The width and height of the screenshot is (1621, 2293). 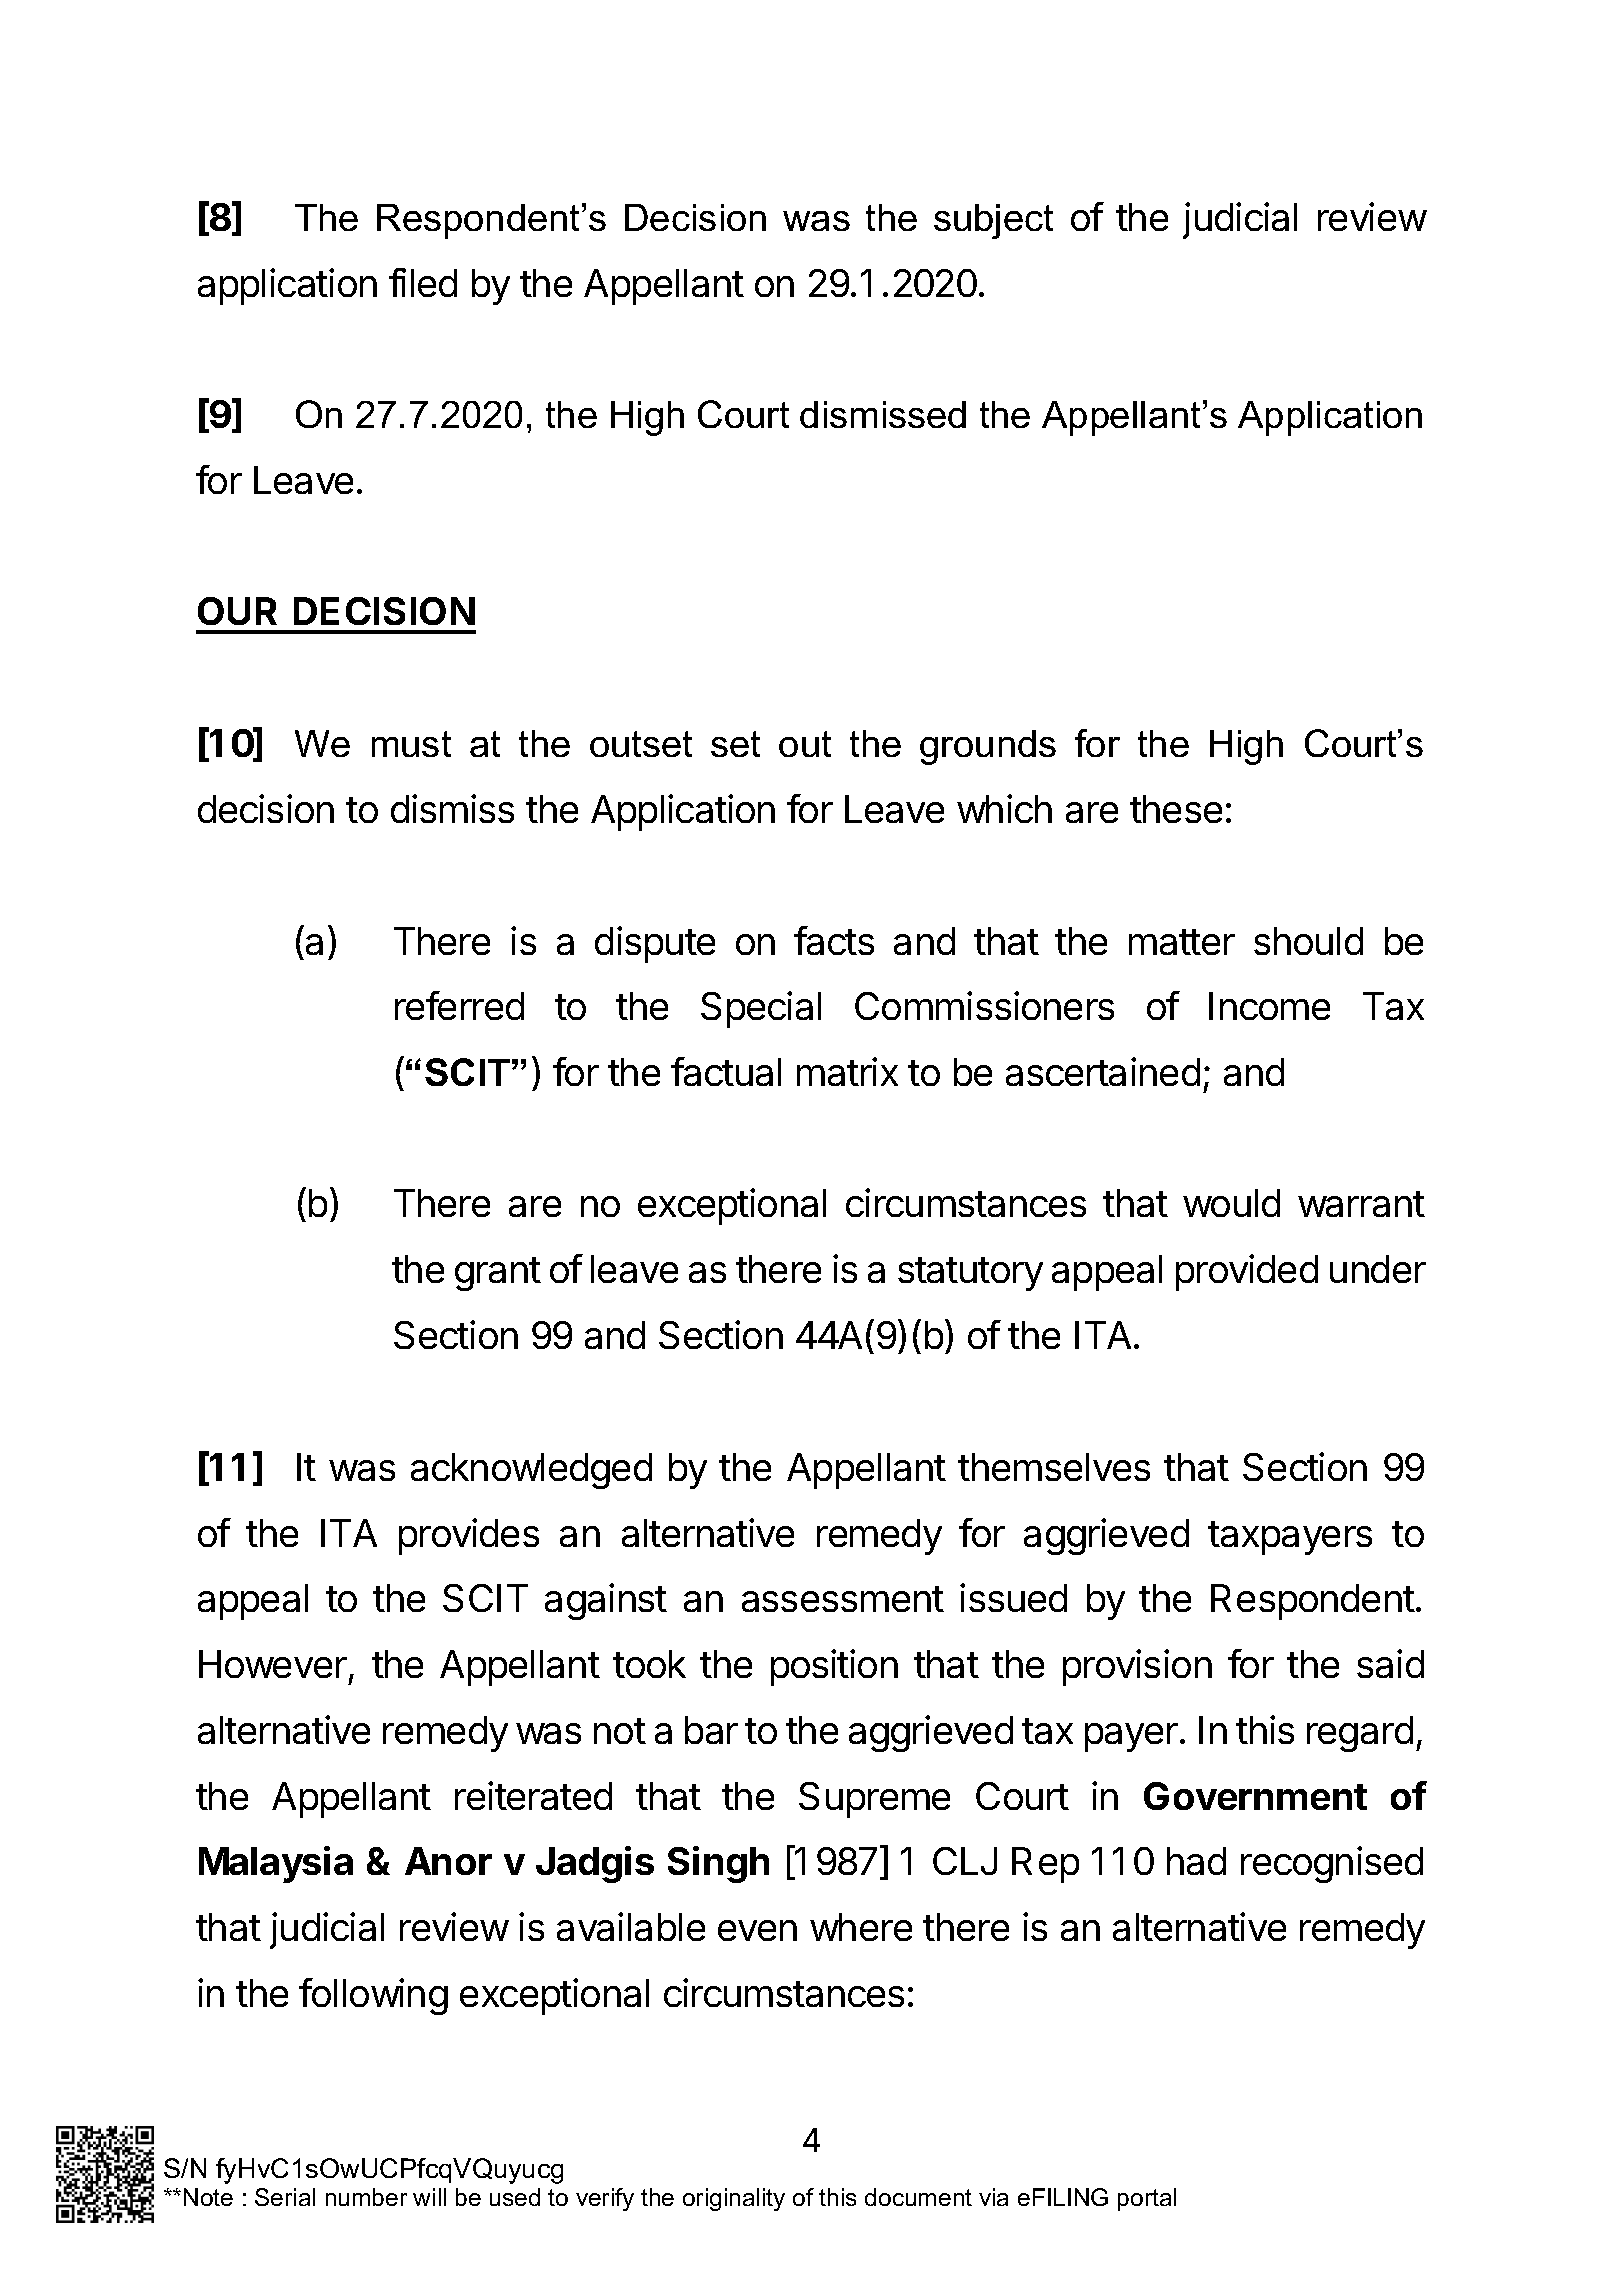 What do you see at coordinates (459, 1005) in the screenshot?
I see `referred` at bounding box center [459, 1005].
